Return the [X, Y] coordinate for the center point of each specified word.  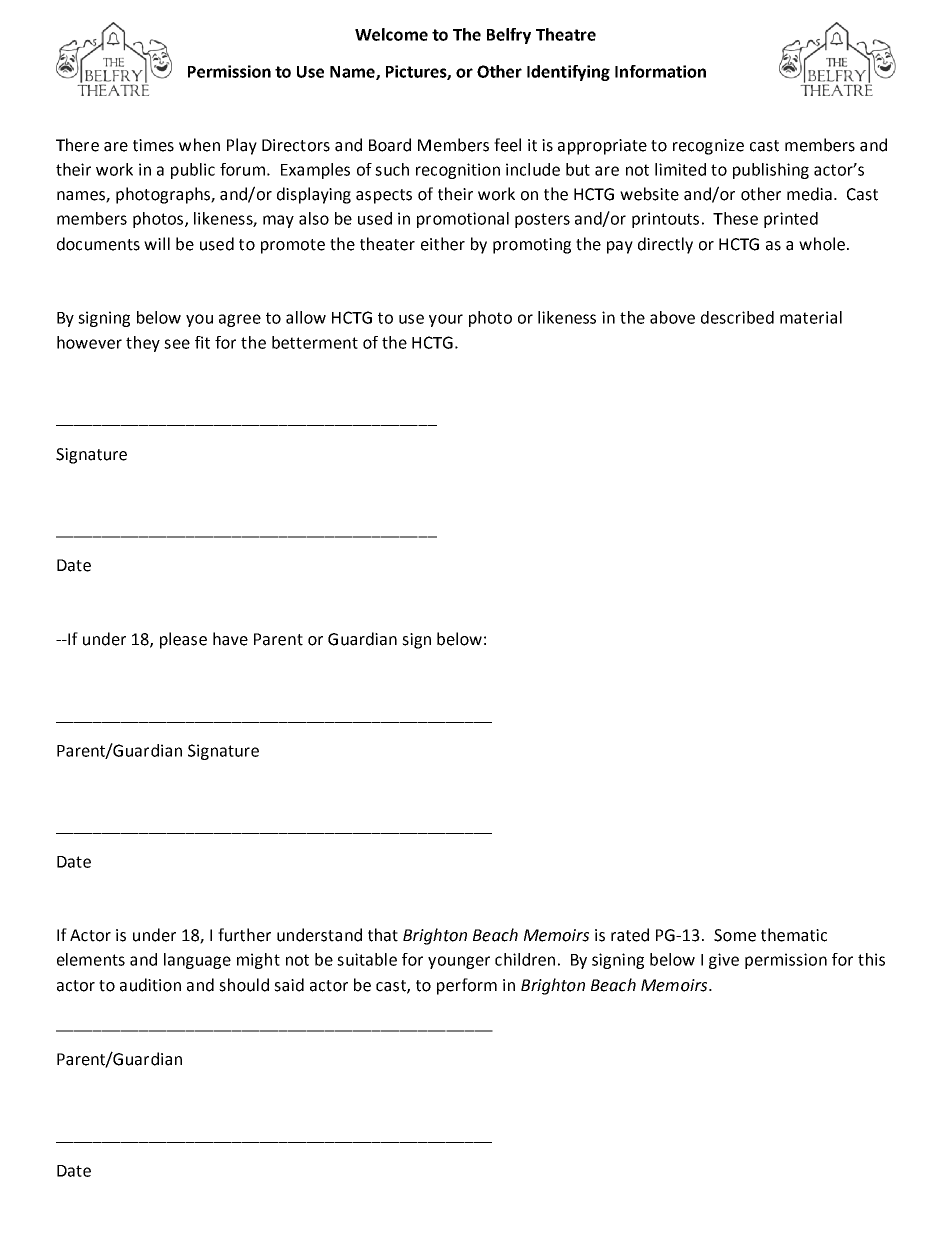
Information [660, 71]
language [197, 961]
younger [459, 962]
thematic [794, 935]
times [153, 145]
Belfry [509, 36]
